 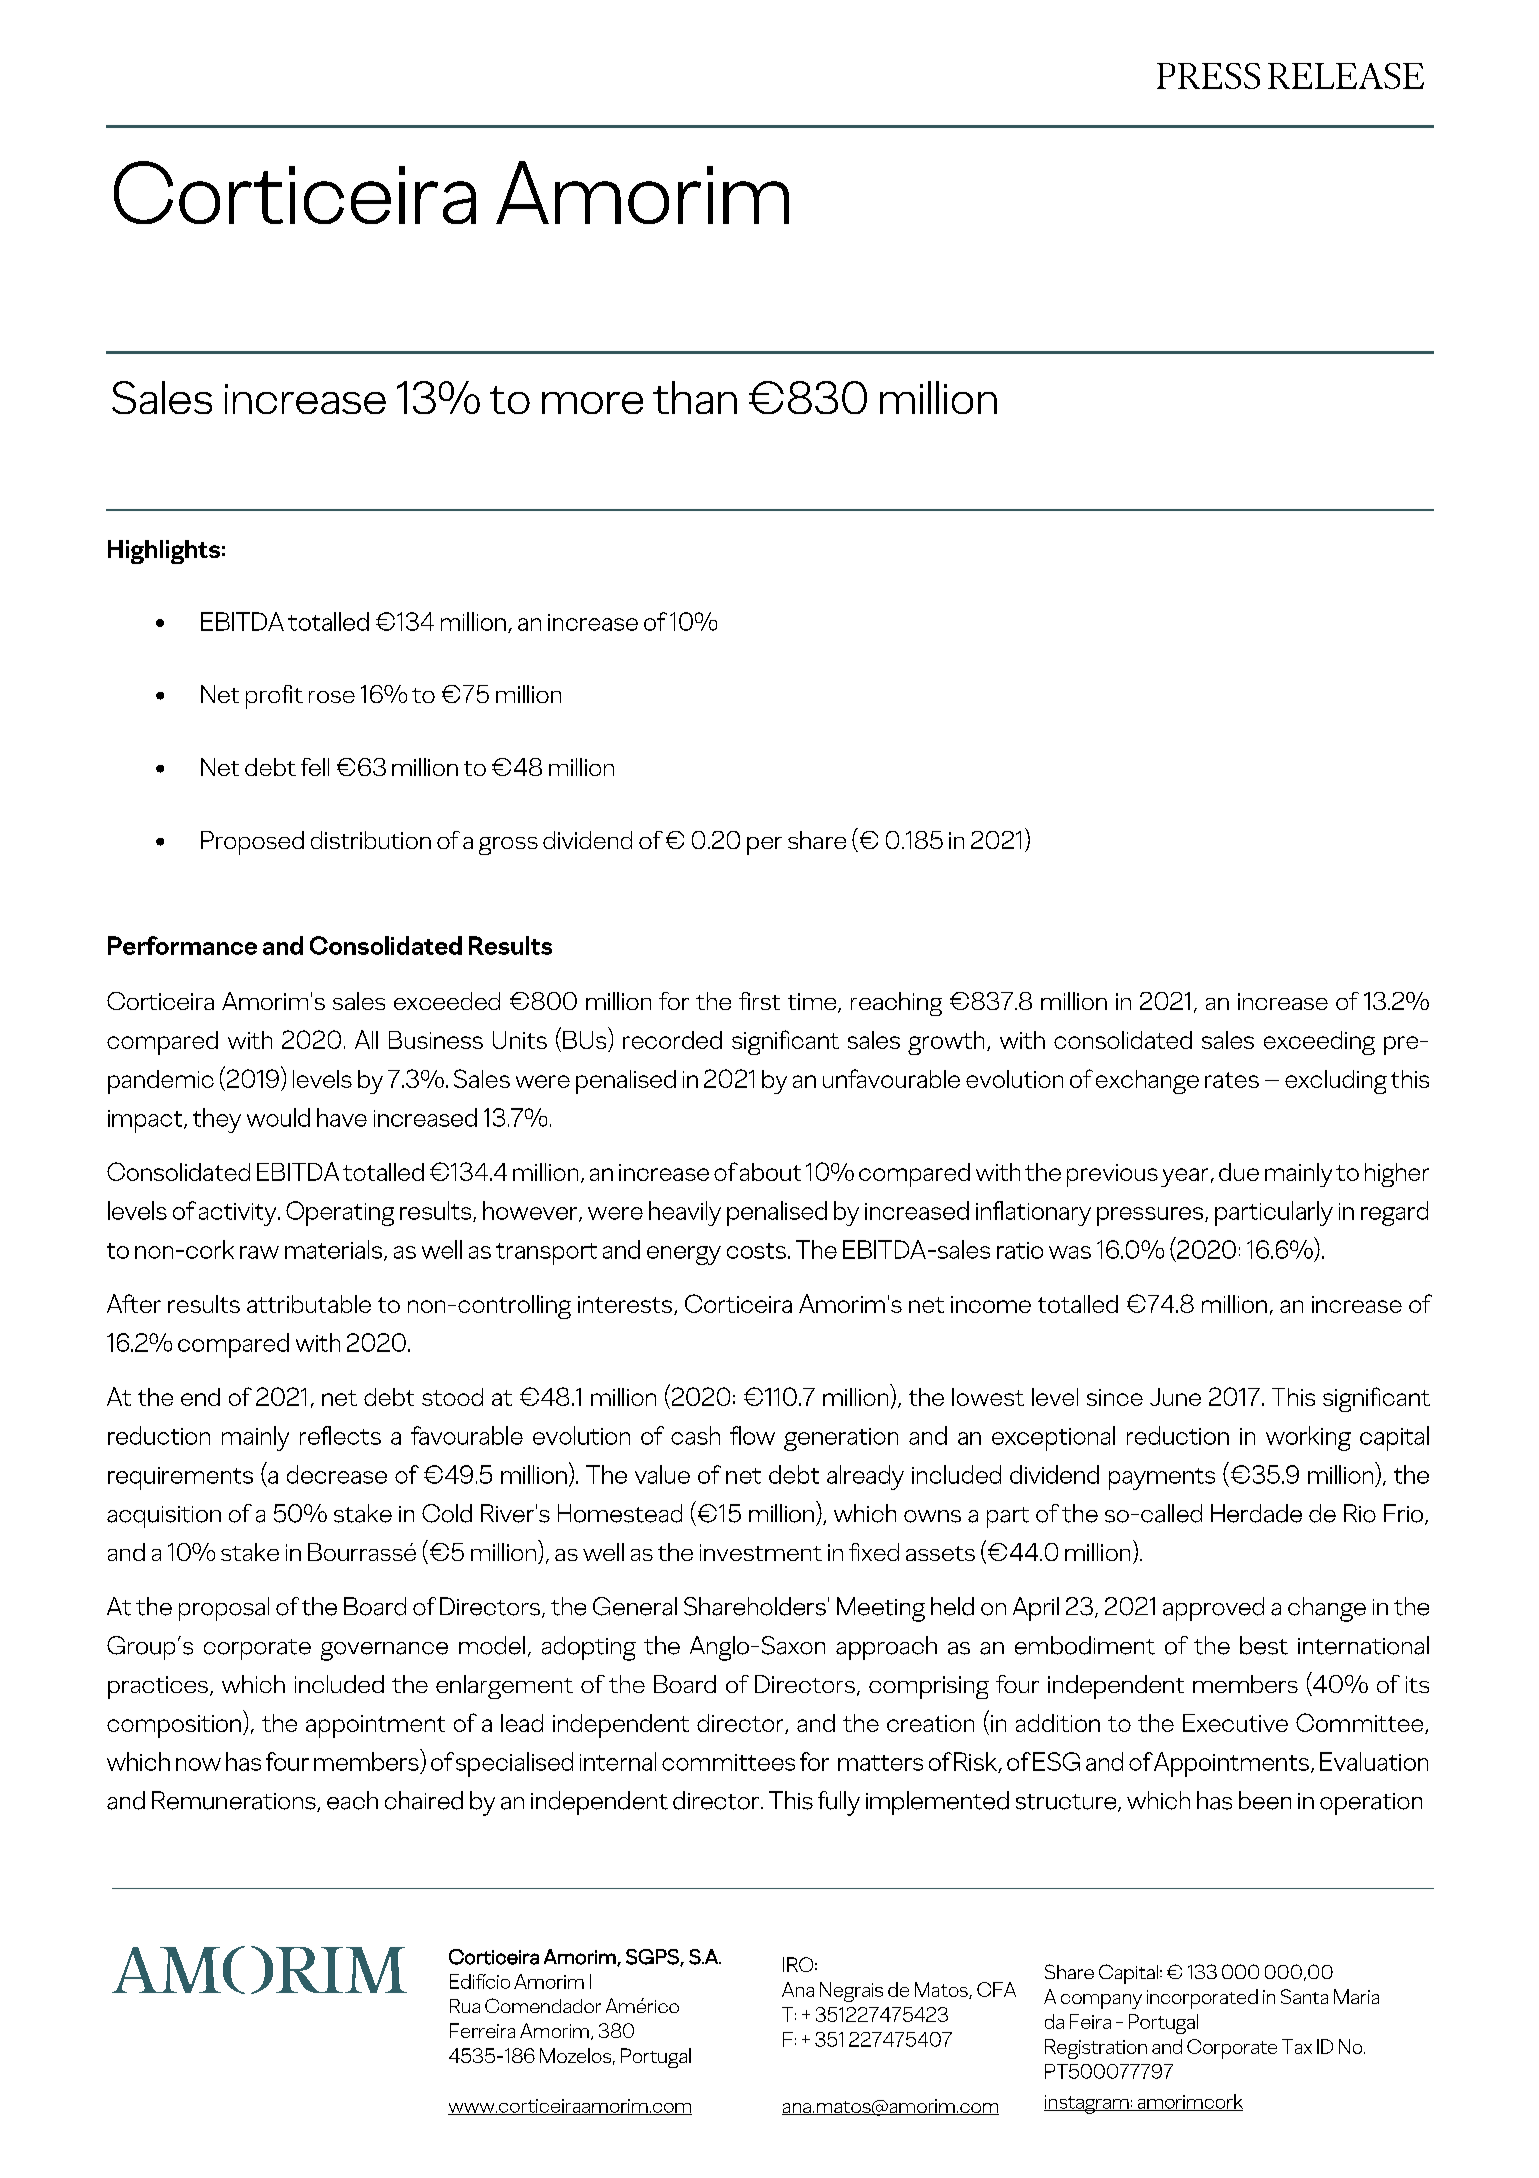 What do you see at coordinates (1346, 76) in the screenshot?
I see `RELEASE` at bounding box center [1346, 76].
